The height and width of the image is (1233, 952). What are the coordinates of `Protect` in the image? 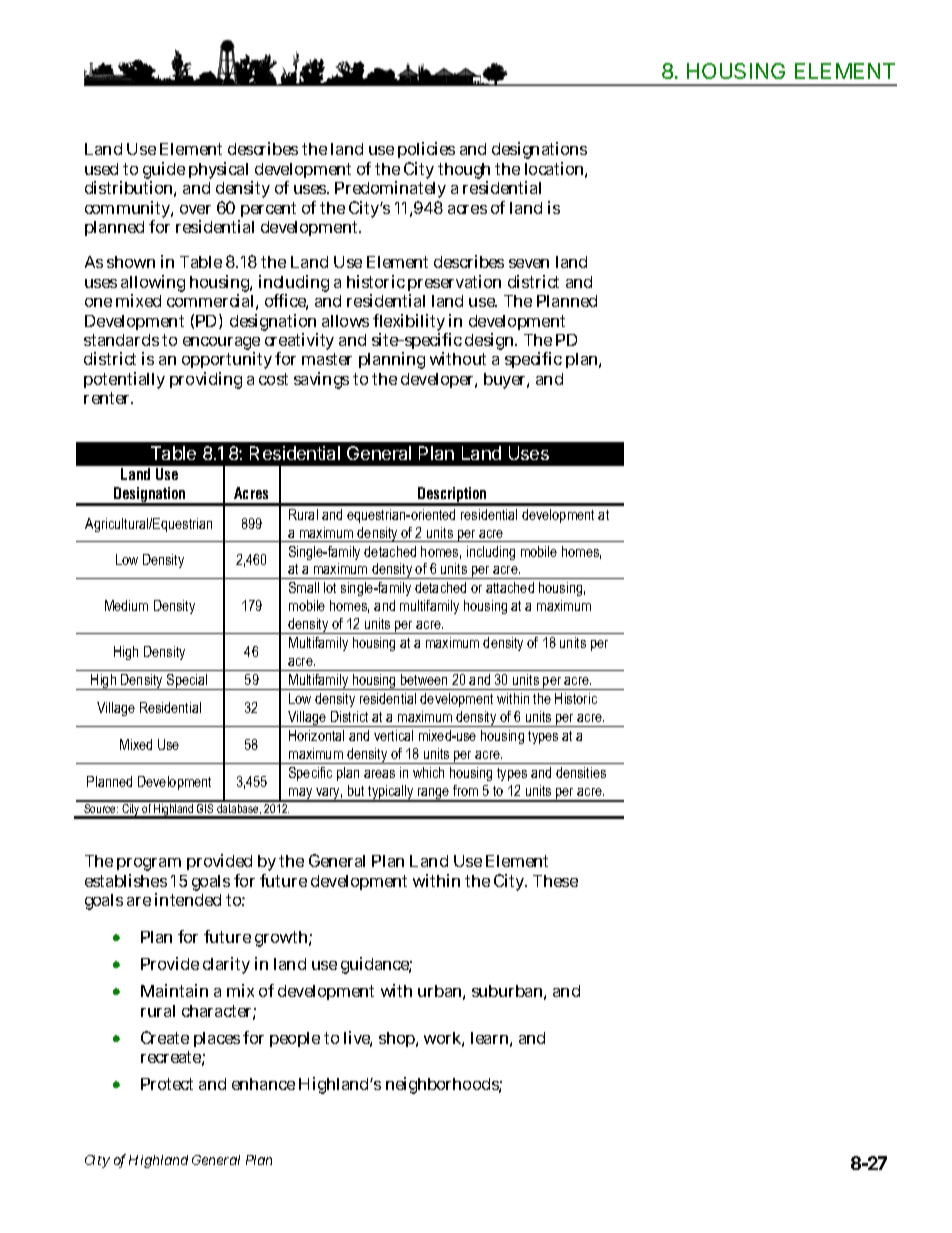 It's located at (167, 1084).
